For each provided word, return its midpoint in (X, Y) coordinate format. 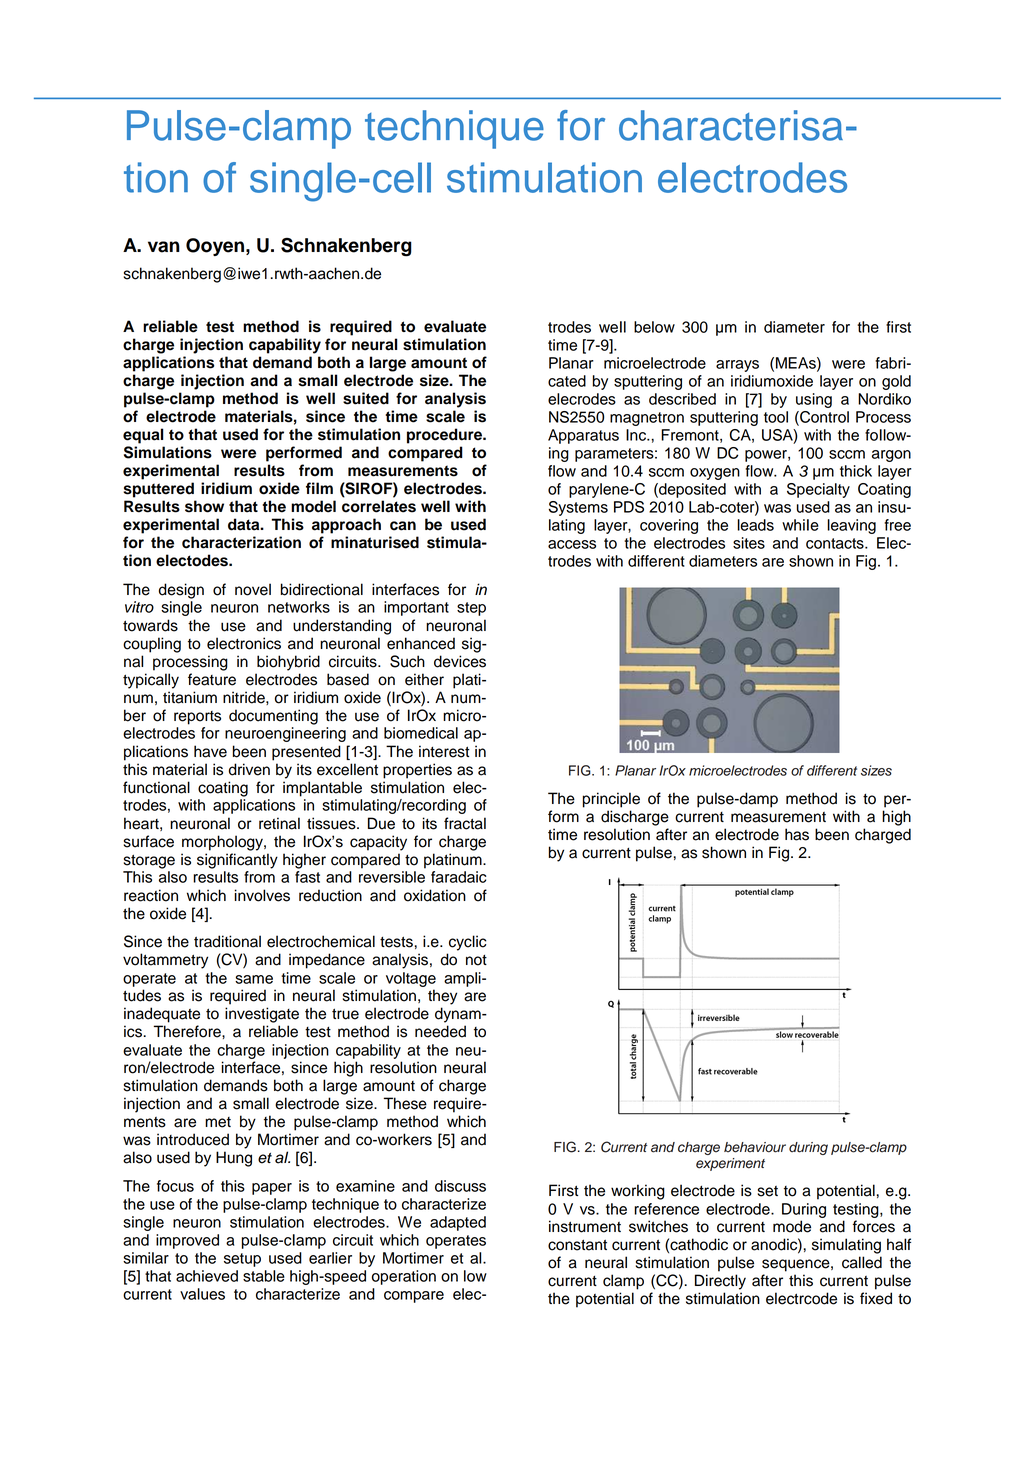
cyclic (467, 943)
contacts (836, 543)
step (471, 609)
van (164, 247)
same (254, 979)
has (797, 834)
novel (253, 589)
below (654, 327)
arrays (737, 366)
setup (242, 1260)
